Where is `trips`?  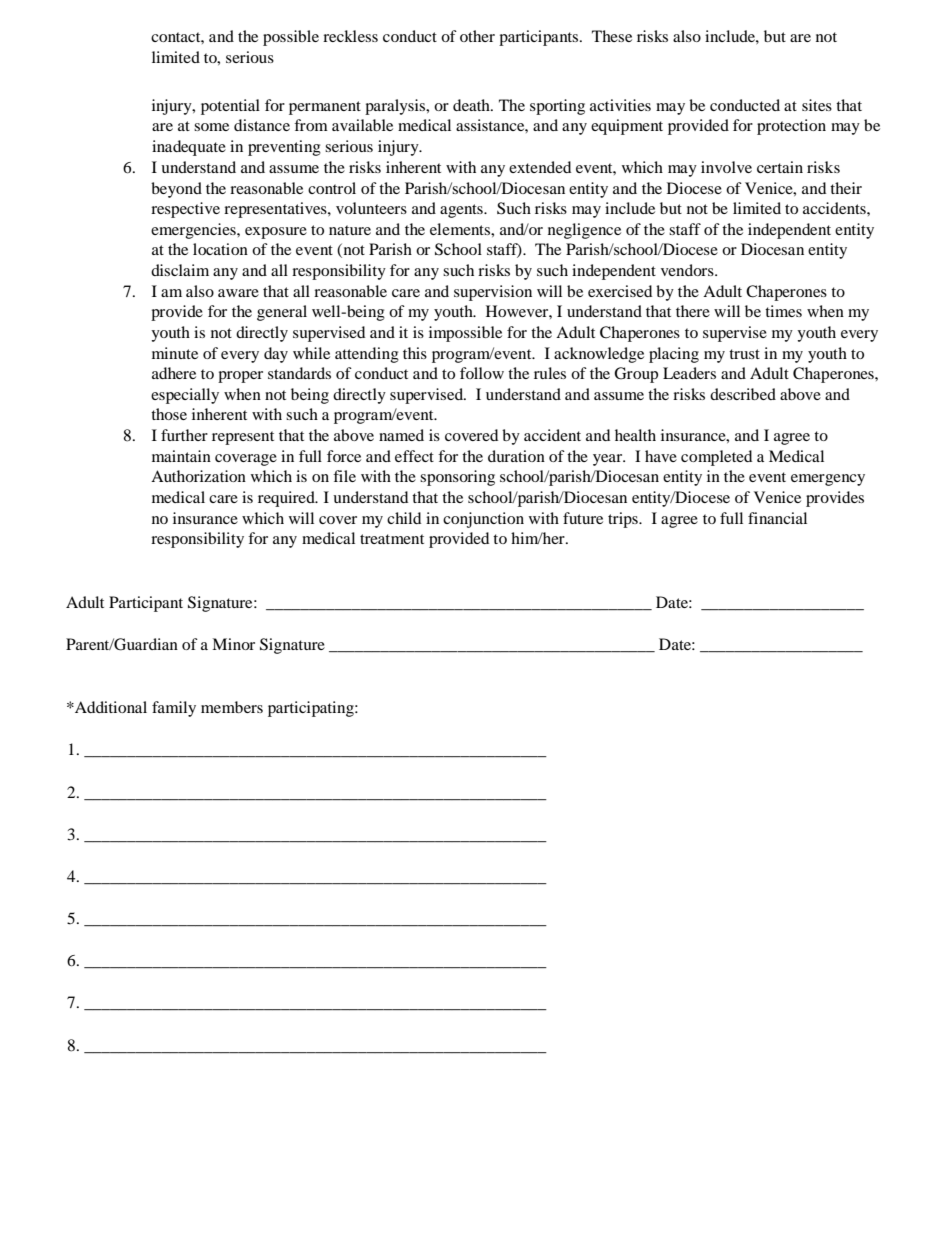 trips is located at coordinates (624, 520).
